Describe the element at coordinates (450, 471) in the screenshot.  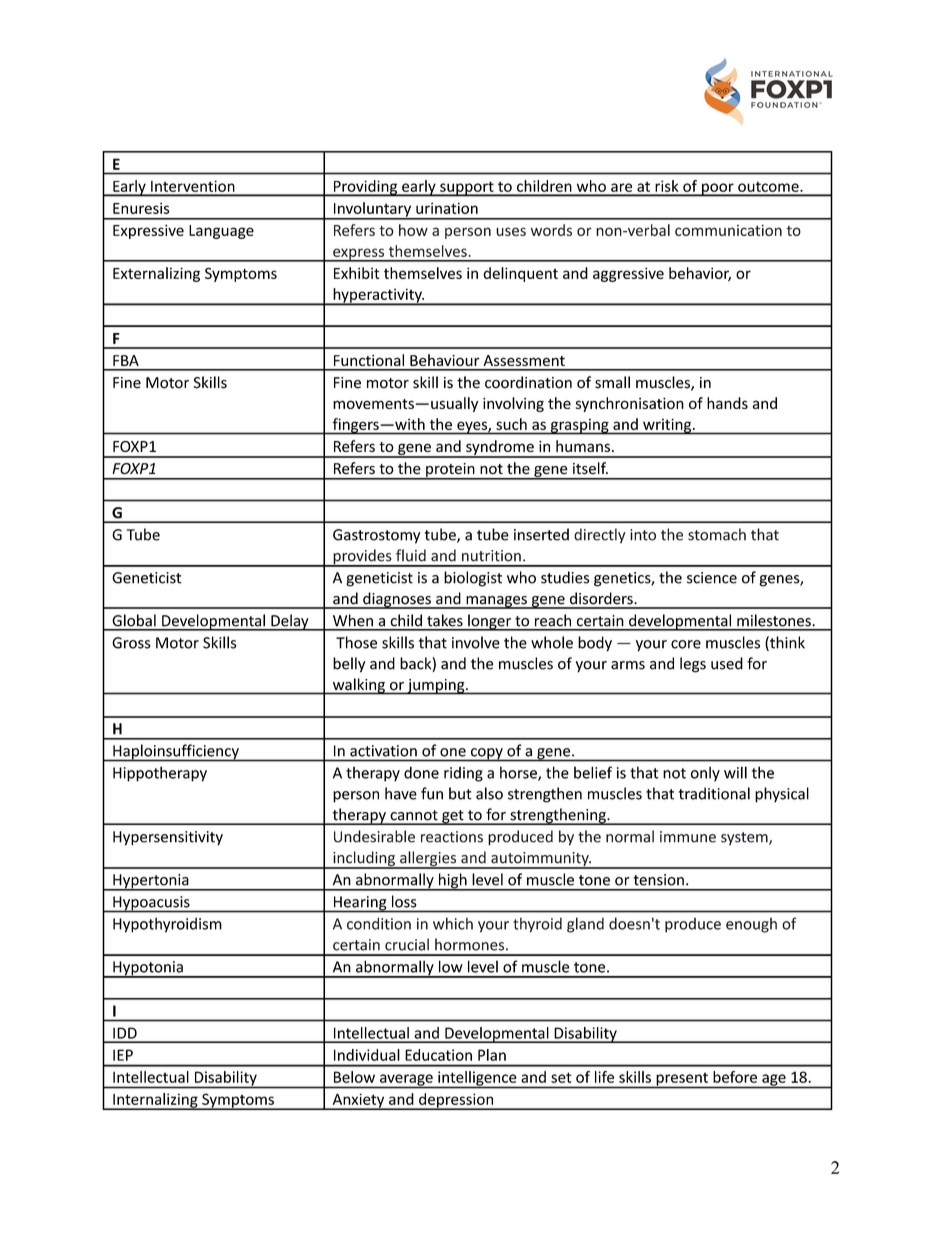
I see `protein` at that location.
